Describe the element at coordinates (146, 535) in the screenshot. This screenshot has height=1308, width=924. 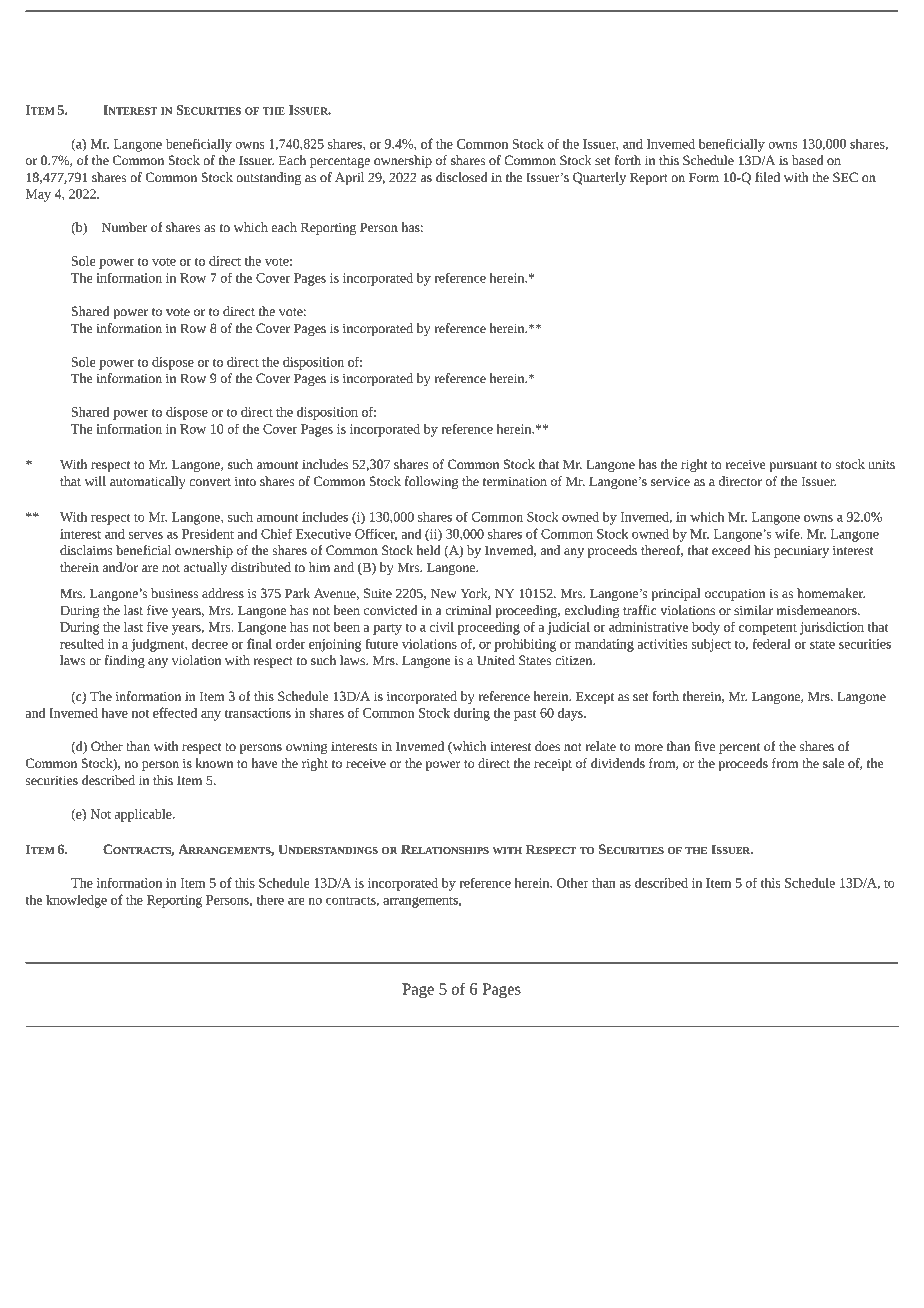
I see `serves` at that location.
